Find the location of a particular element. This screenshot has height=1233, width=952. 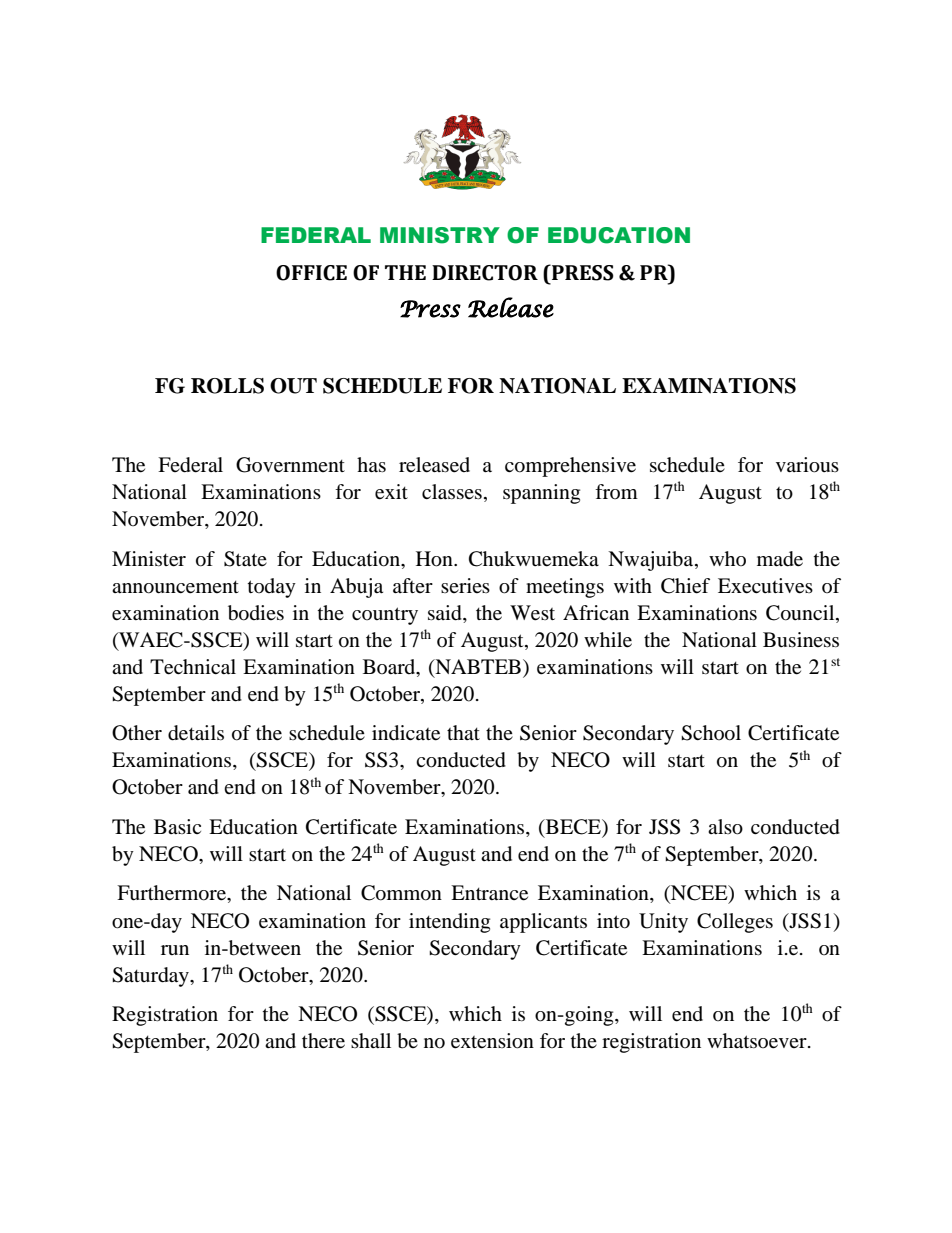

said is located at coordinates (446, 613).
